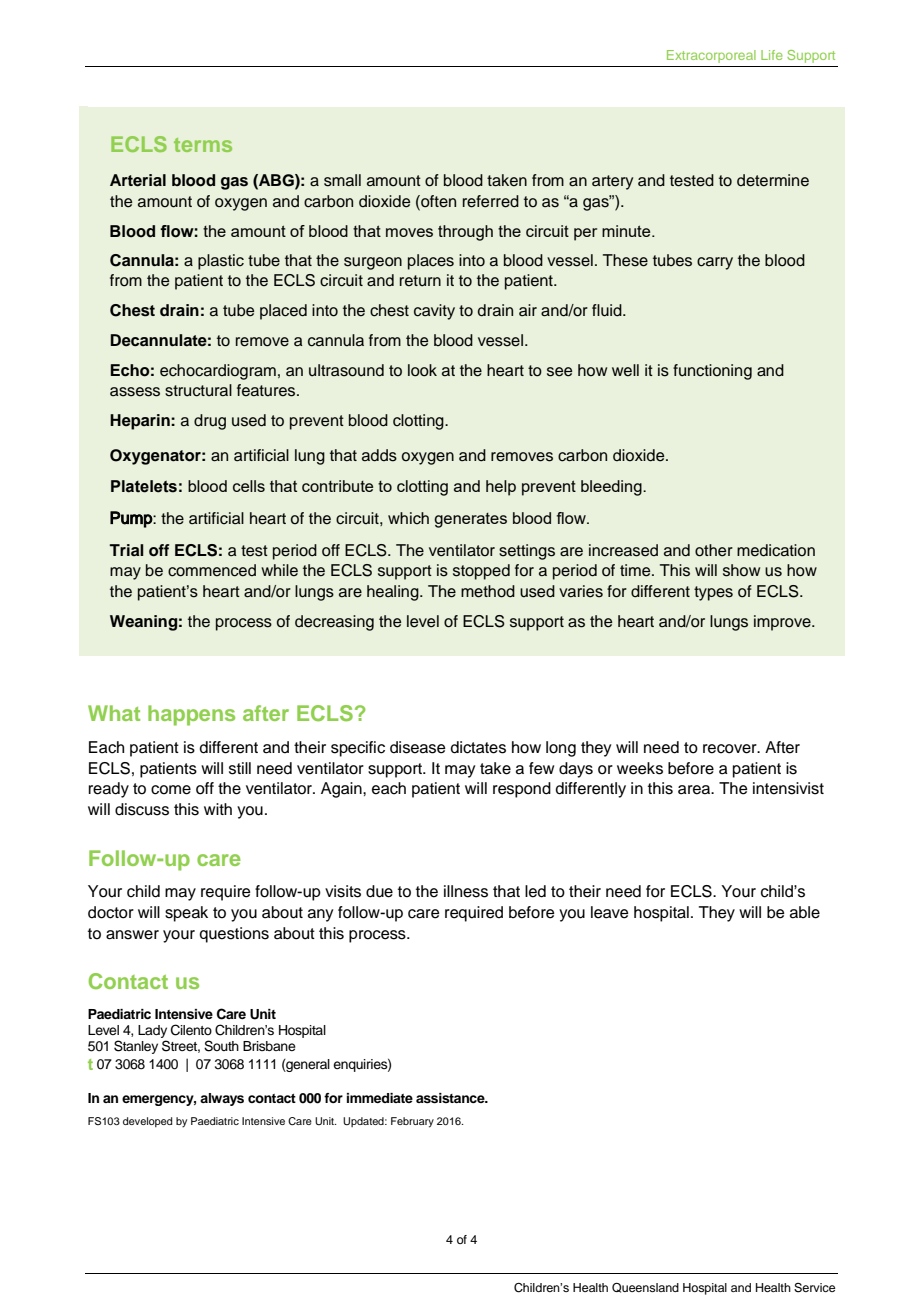 The image size is (924, 1308). What do you see at coordinates (711, 56) in the image?
I see `Extracorporeal` at bounding box center [711, 56].
